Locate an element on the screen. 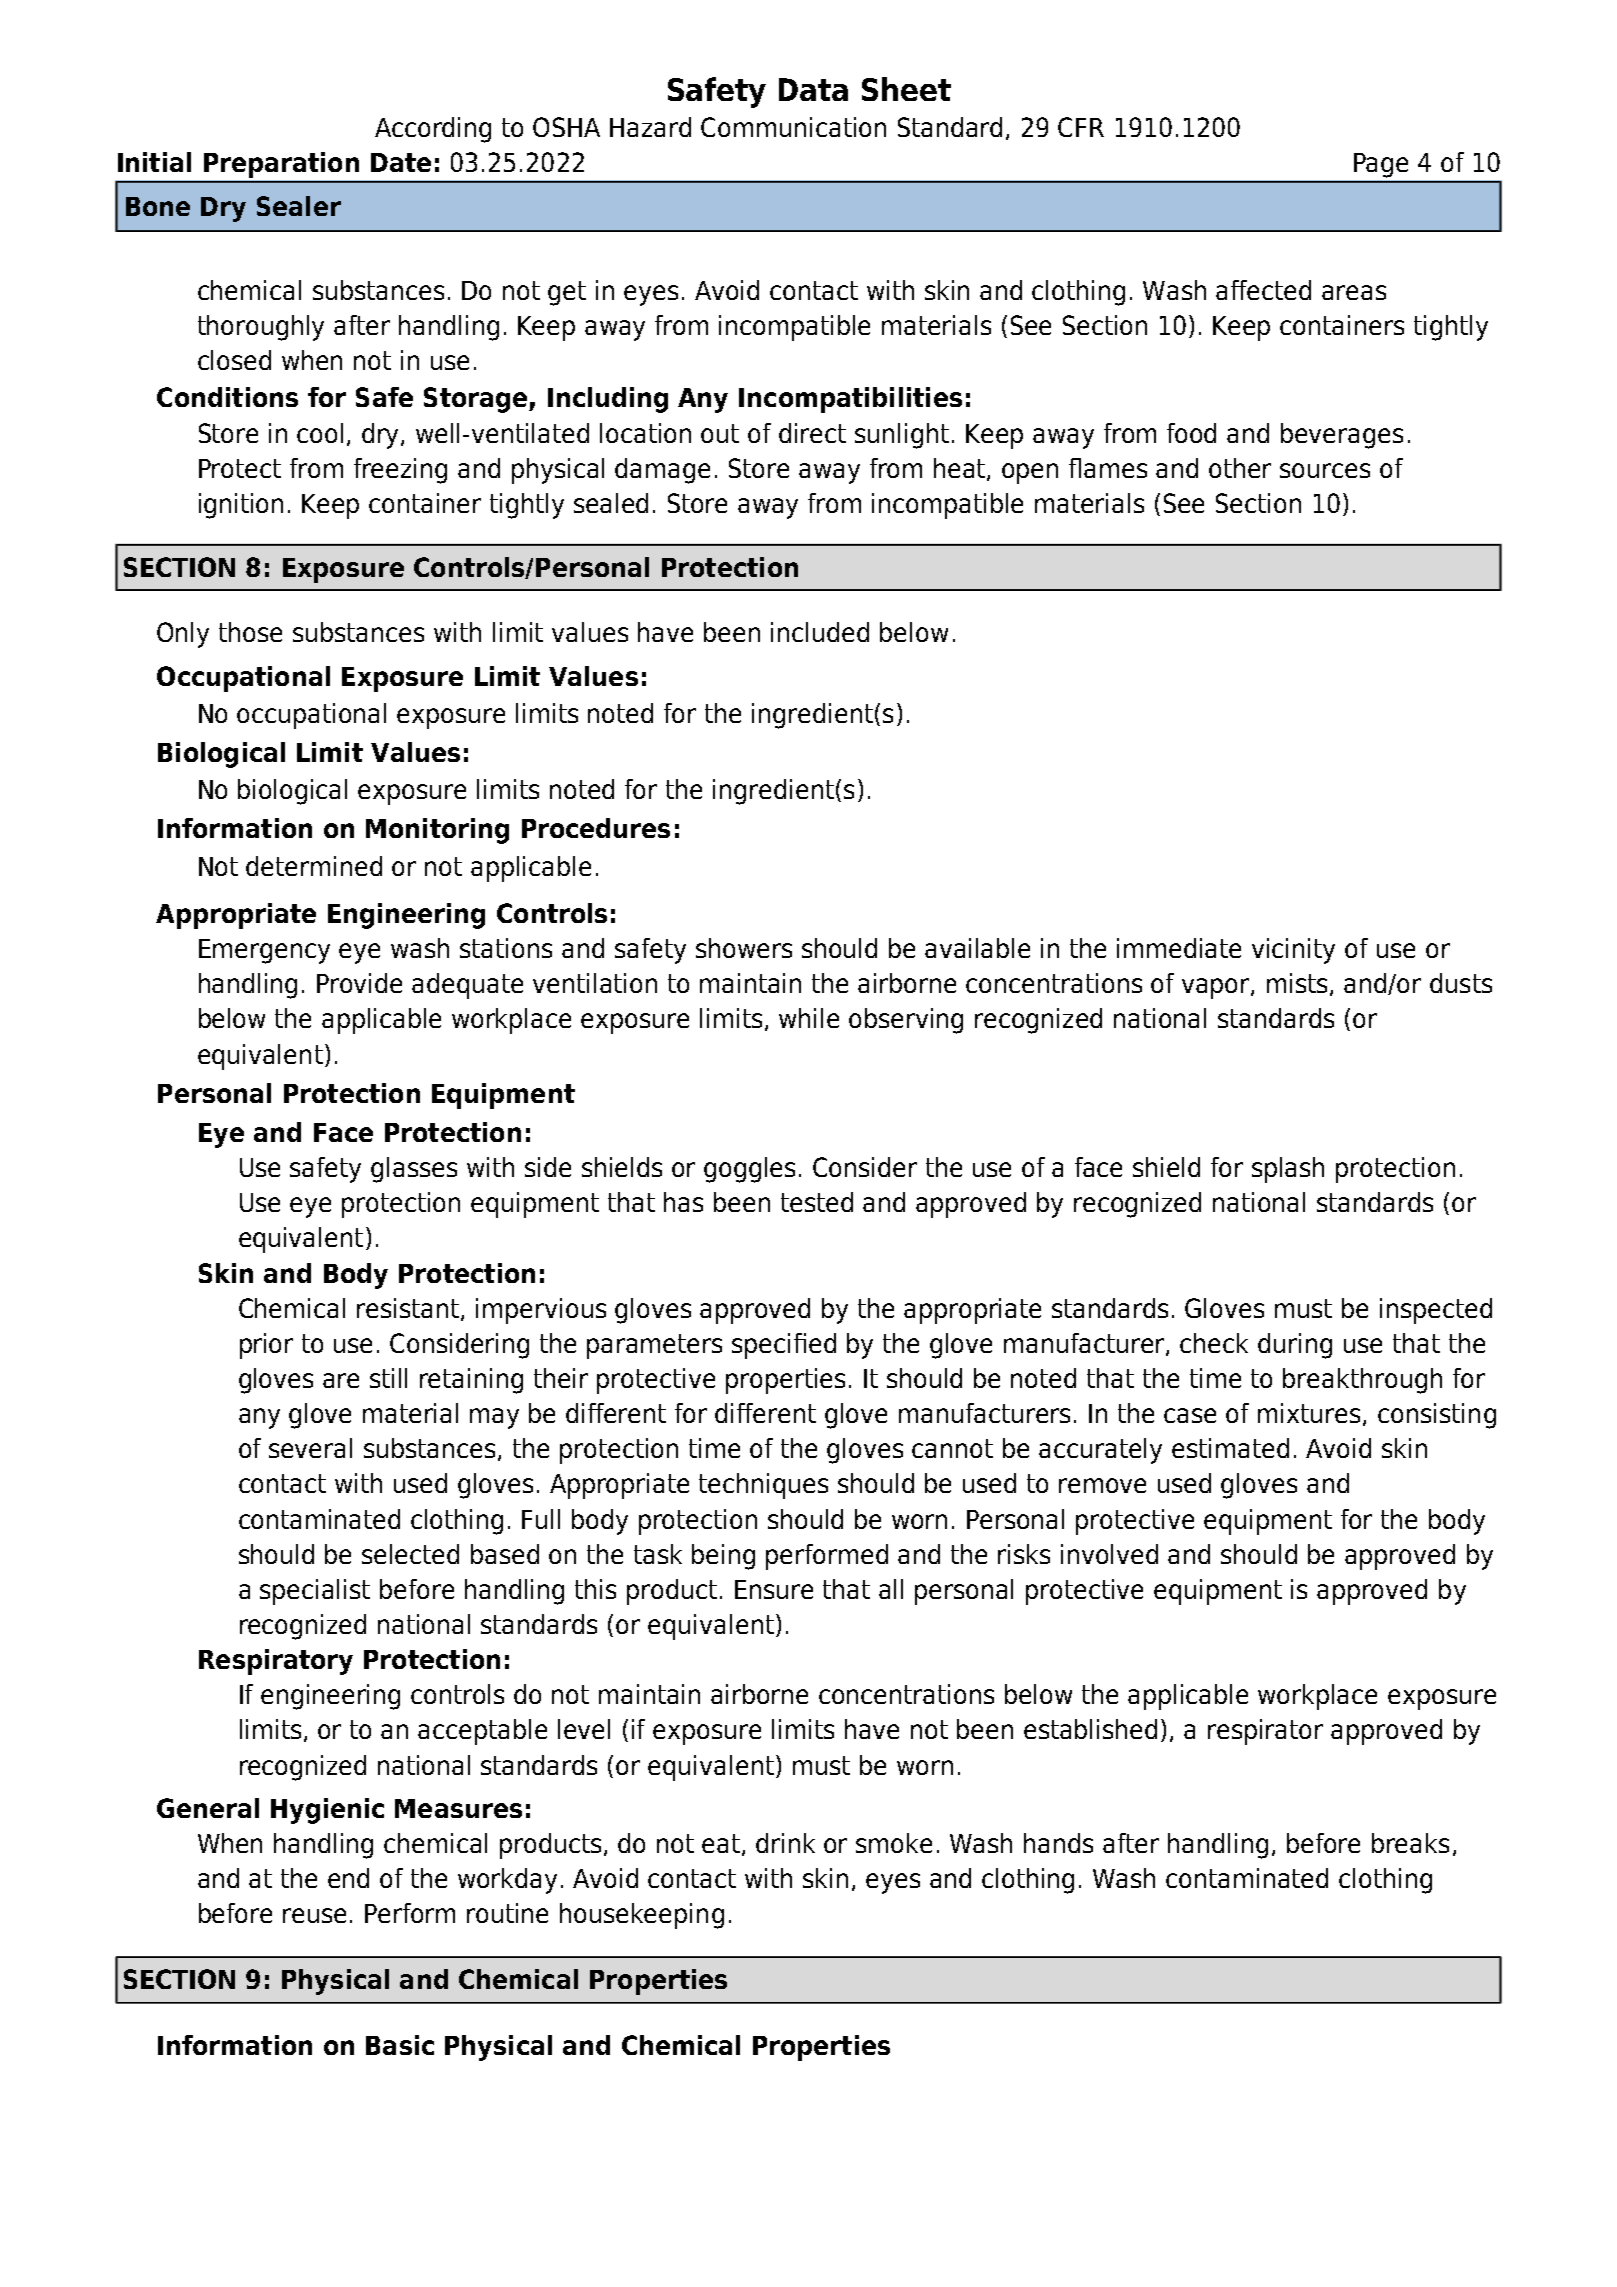 The height and width of the screenshot is (2287, 1617). prior is located at coordinates (266, 1346).
